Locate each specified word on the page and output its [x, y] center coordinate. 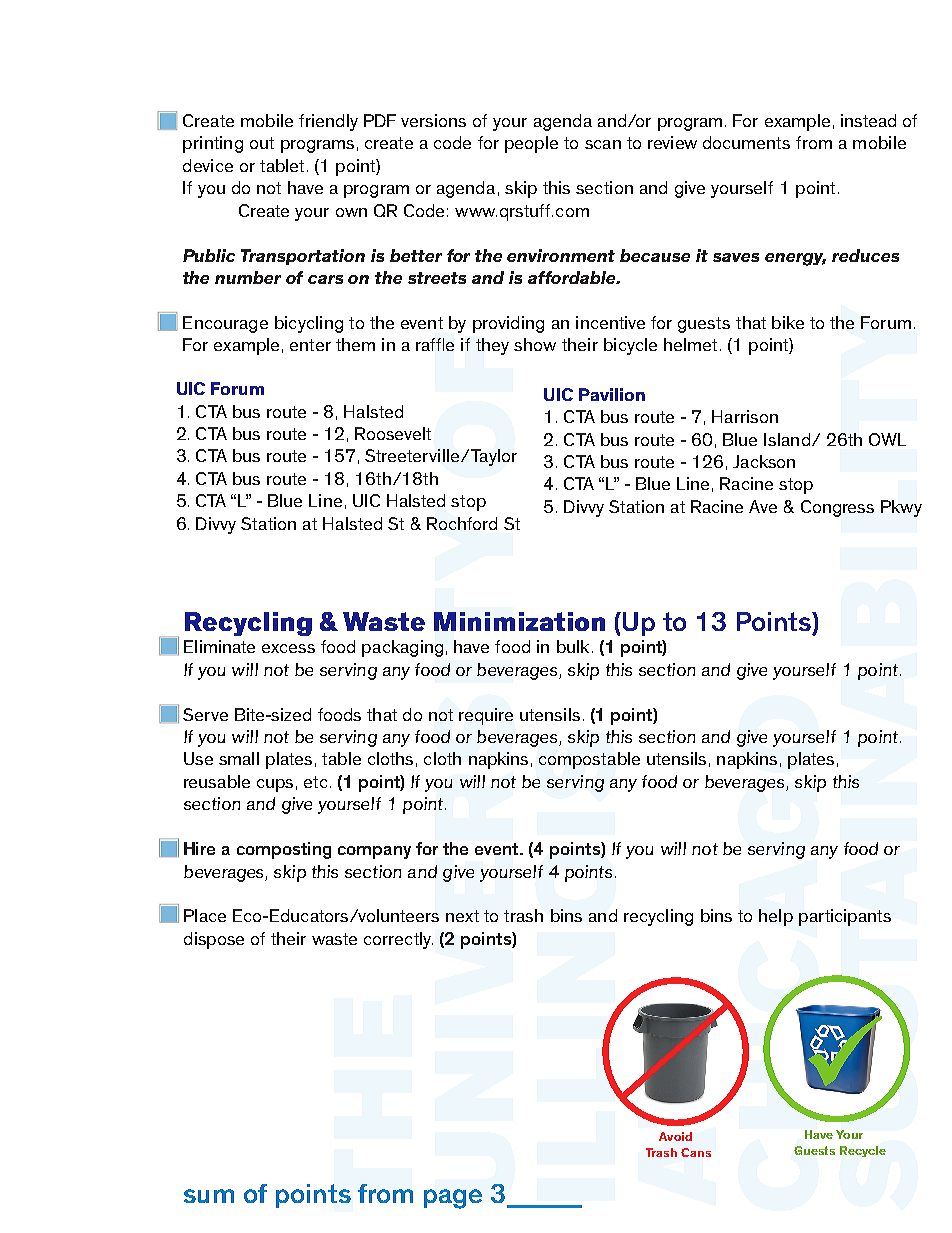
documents [746, 142]
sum [209, 1196]
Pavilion [612, 394]
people [531, 144]
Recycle [863, 1151]
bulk [573, 646]
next [462, 916]
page [453, 1199]
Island [787, 439]
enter [310, 345]
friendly [328, 122]
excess [288, 648]
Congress [837, 508]
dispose [214, 940]
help [776, 917]
